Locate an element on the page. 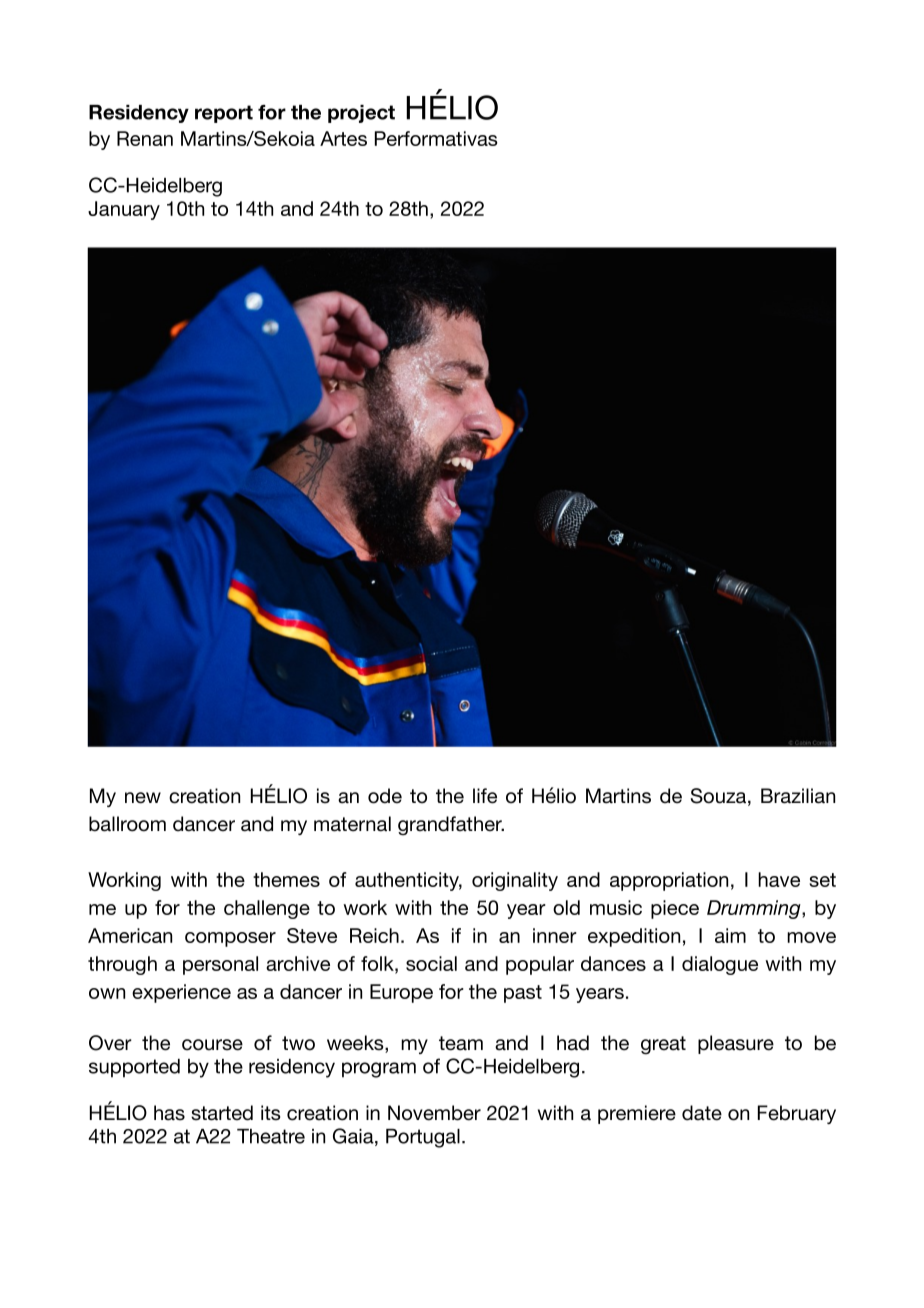 Image resolution: width=924 pixels, height=1308 pixels. has is located at coordinates (169, 1113).
